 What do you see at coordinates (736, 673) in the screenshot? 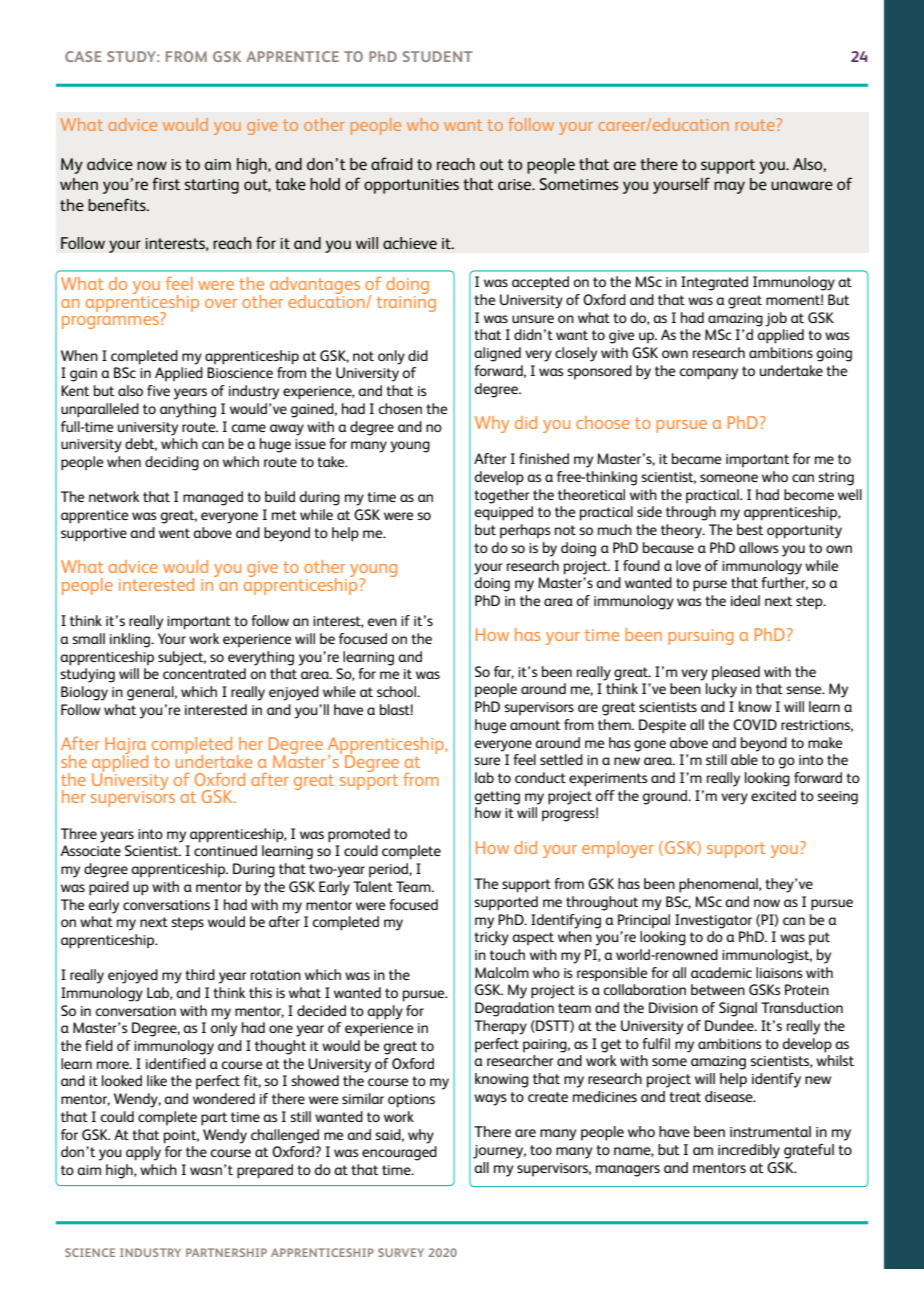
I see `pleased` at bounding box center [736, 673].
